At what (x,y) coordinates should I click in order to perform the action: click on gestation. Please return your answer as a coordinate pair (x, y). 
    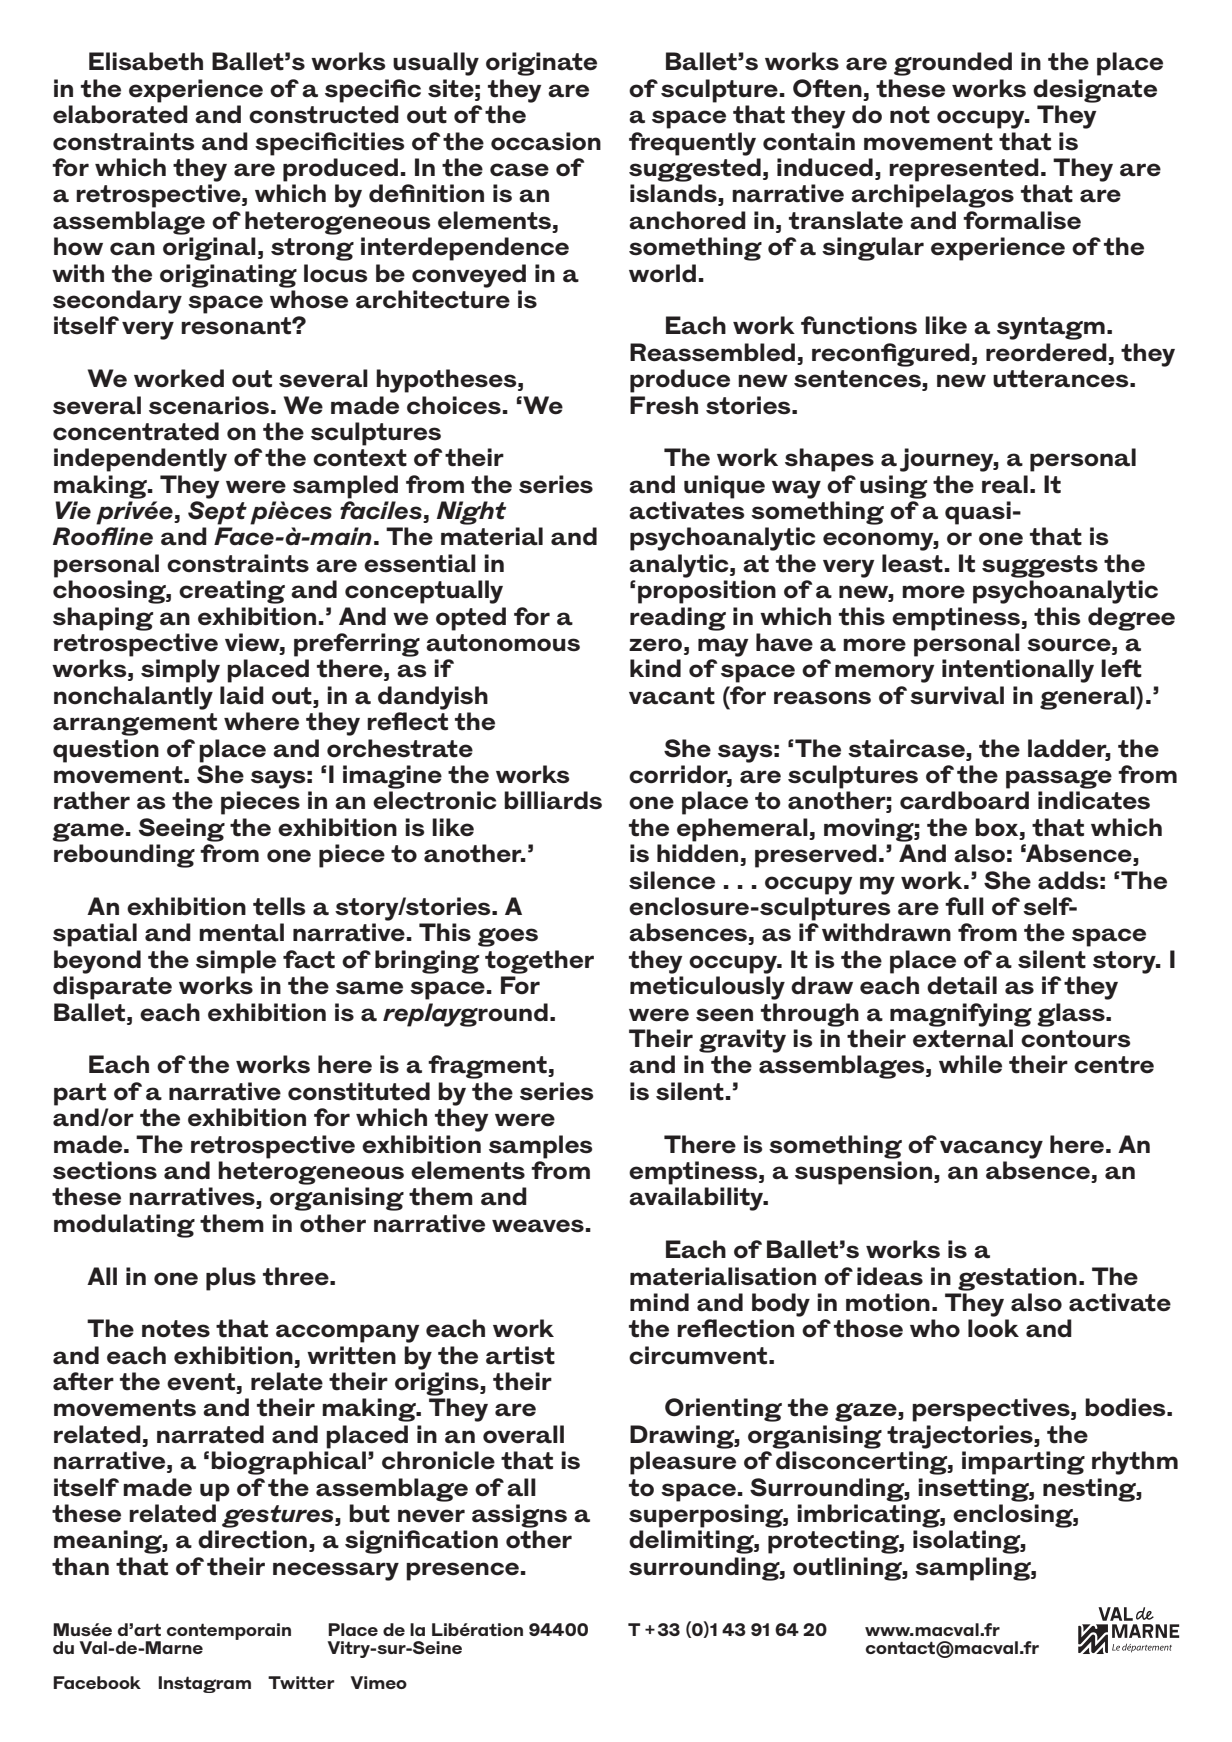
    Looking at the image, I should click on (1017, 1279).
